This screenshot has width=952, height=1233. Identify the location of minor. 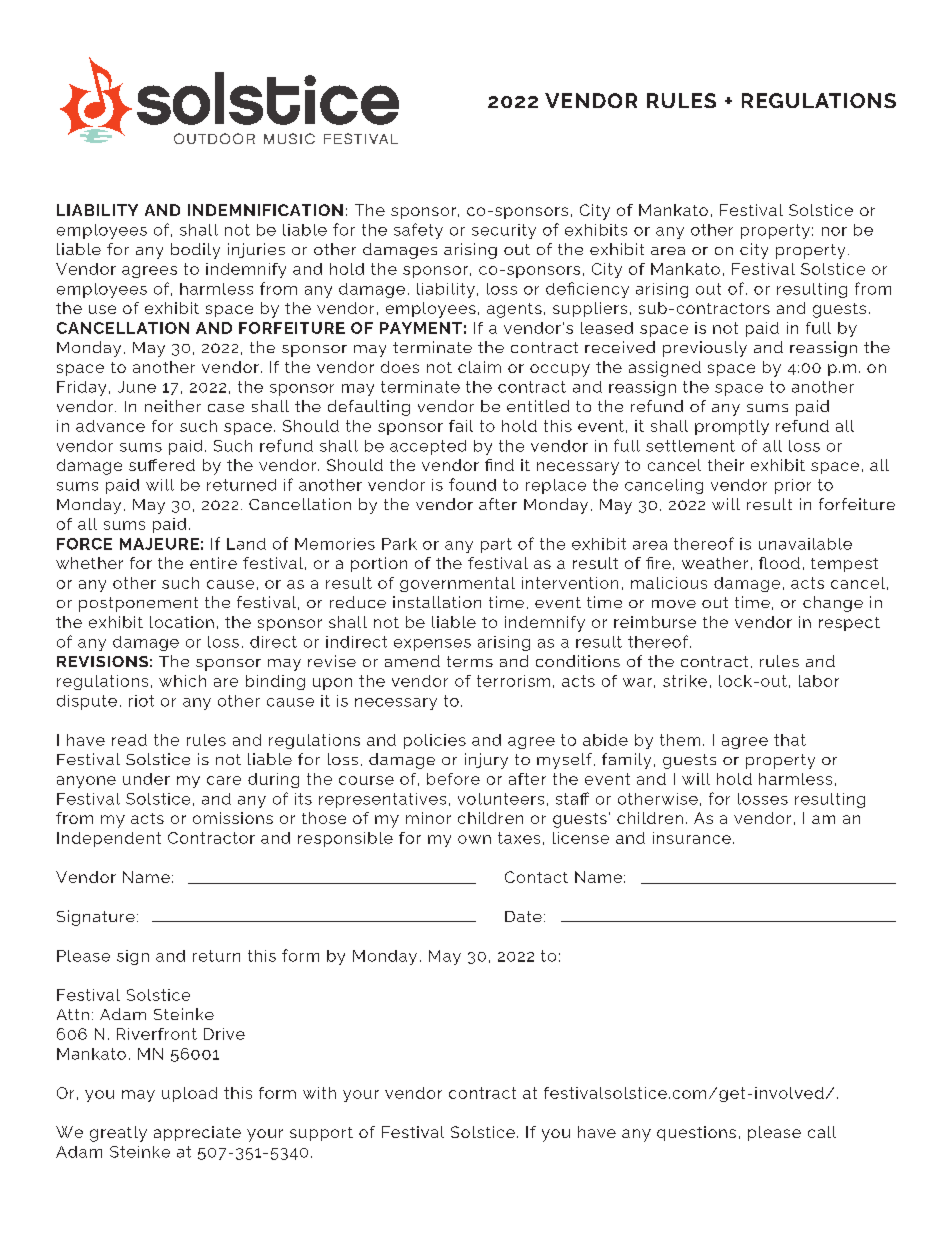
(428, 818).
